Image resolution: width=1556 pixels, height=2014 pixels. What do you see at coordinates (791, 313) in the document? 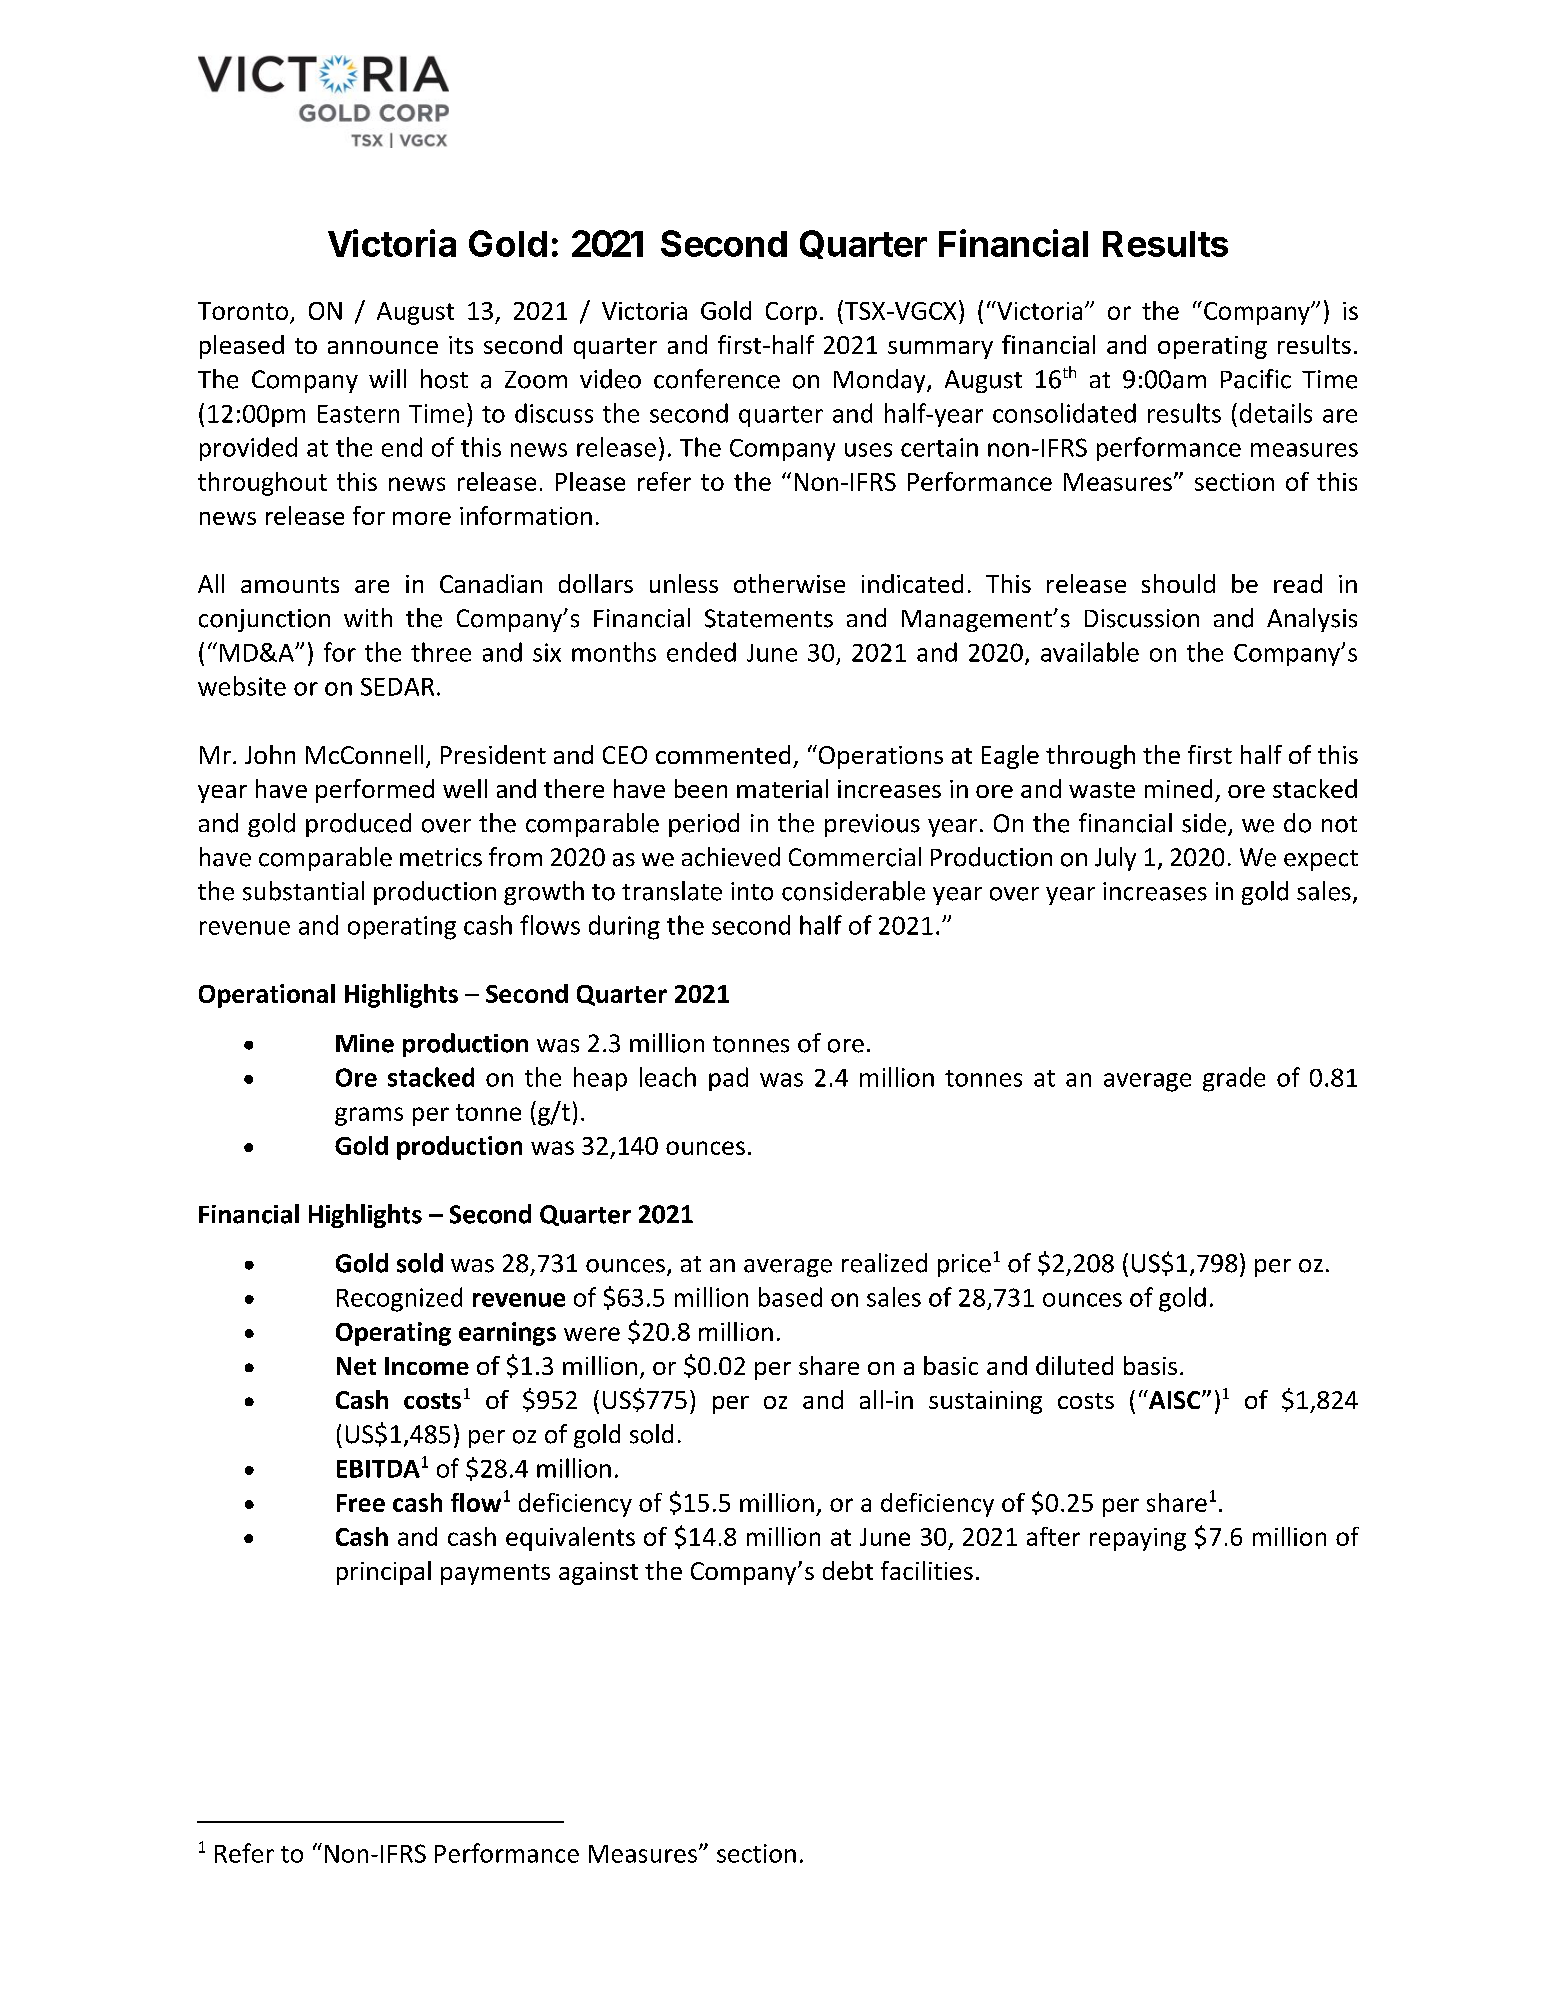
I see `Corp` at bounding box center [791, 313].
